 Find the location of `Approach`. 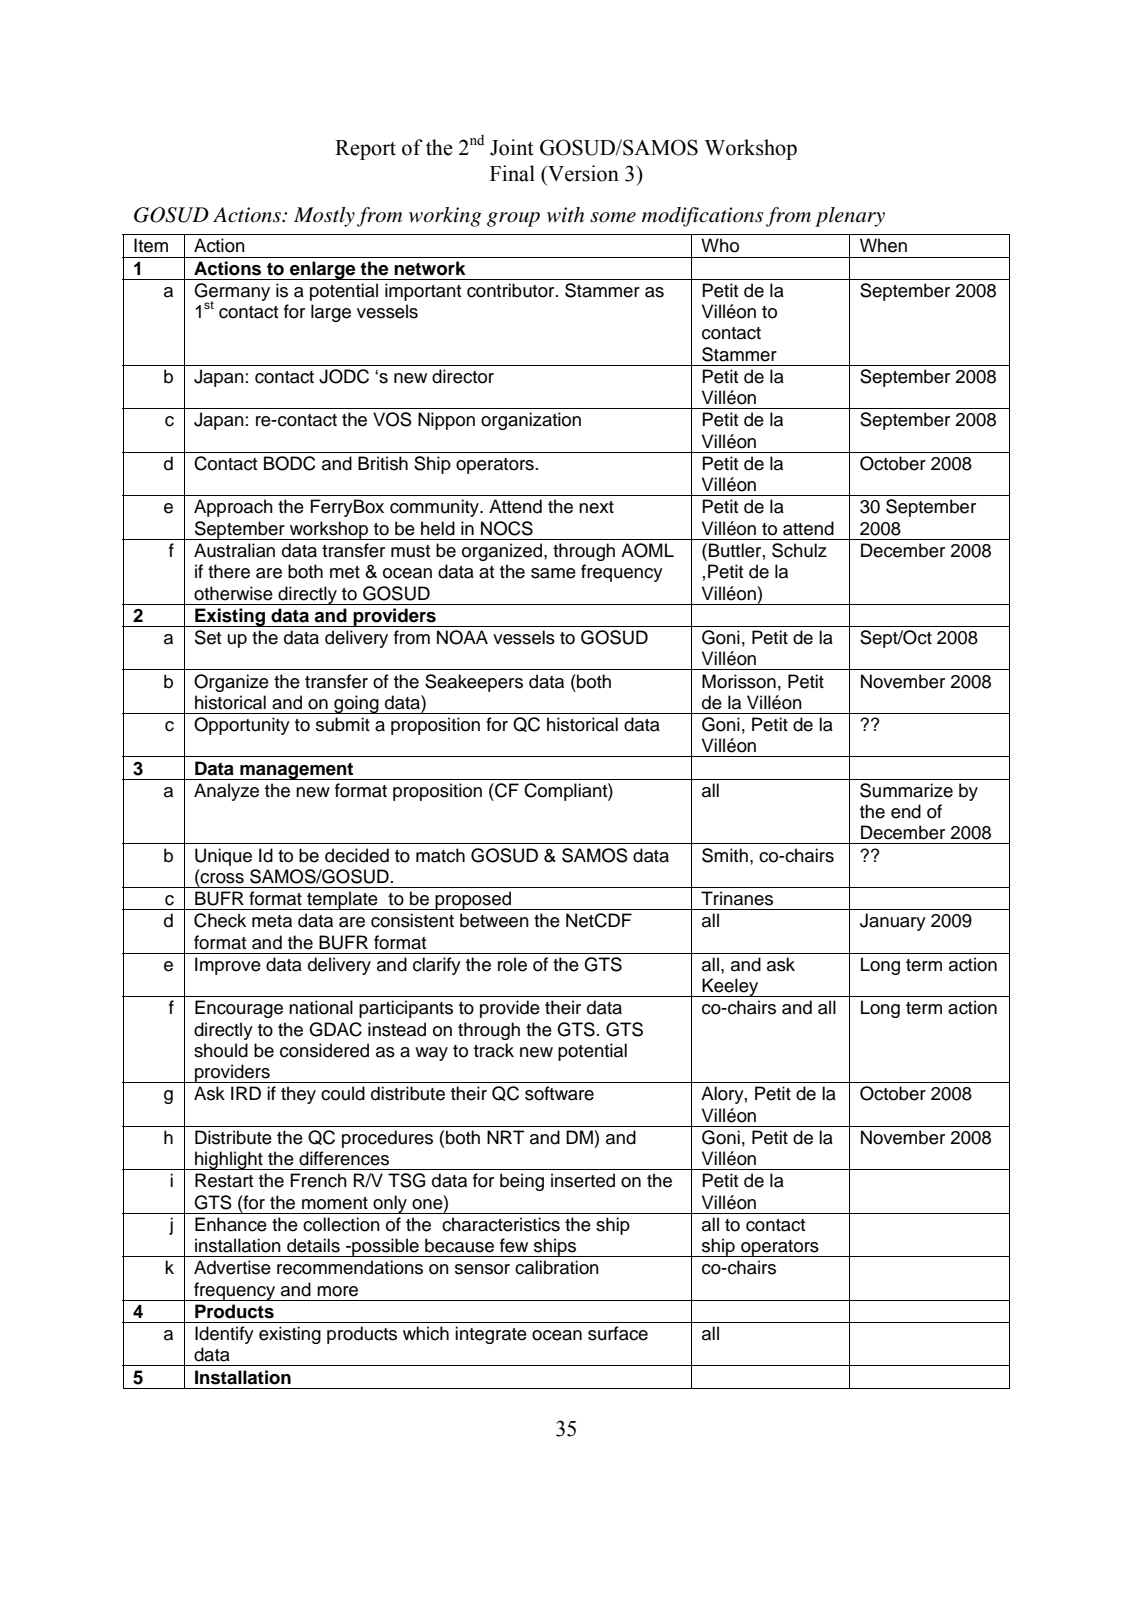

Approach is located at coordinates (233, 508).
